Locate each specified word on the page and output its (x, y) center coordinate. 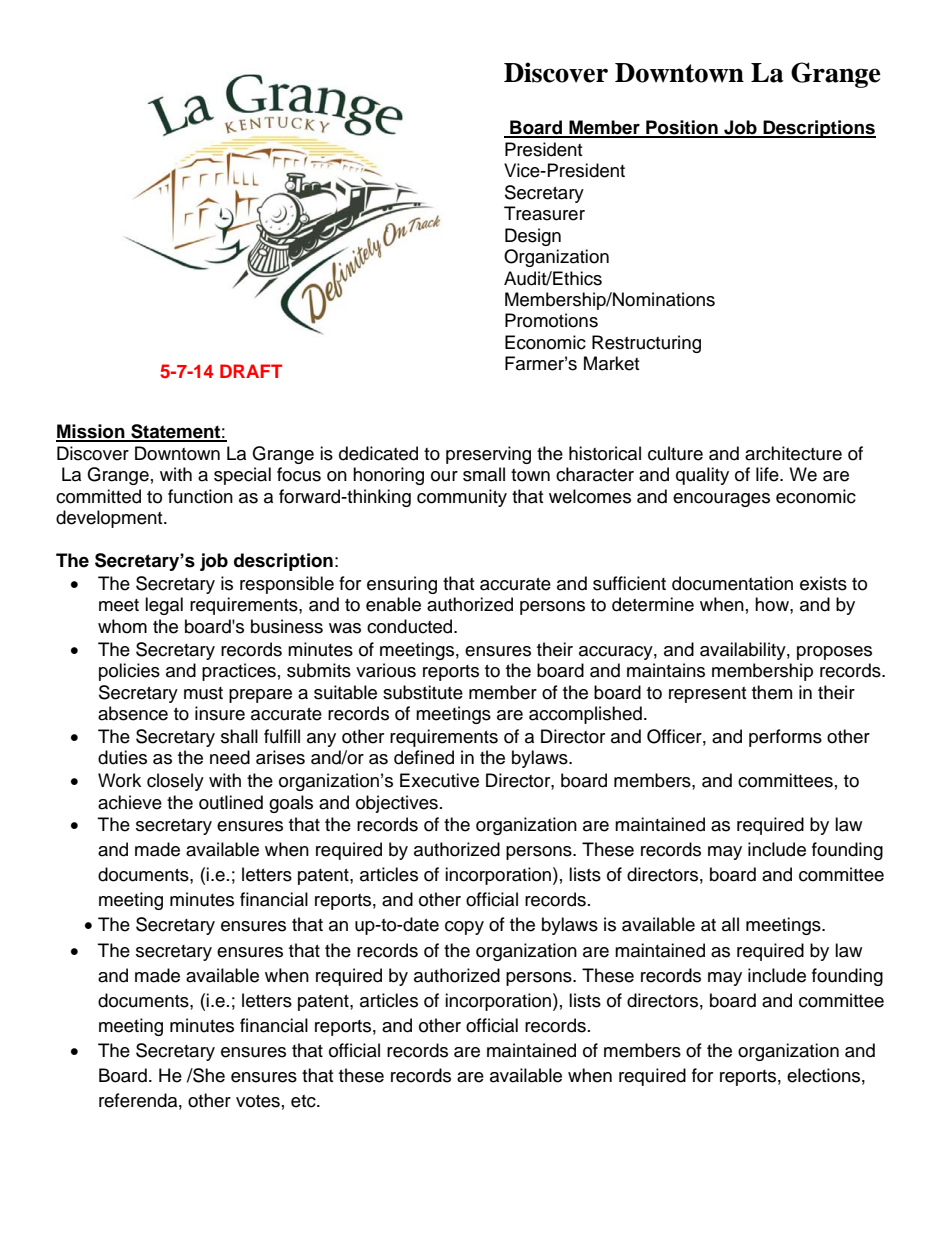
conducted (411, 626)
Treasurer (544, 213)
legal (164, 606)
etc (304, 1101)
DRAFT (251, 371)
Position (682, 128)
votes (258, 1101)
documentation (732, 583)
